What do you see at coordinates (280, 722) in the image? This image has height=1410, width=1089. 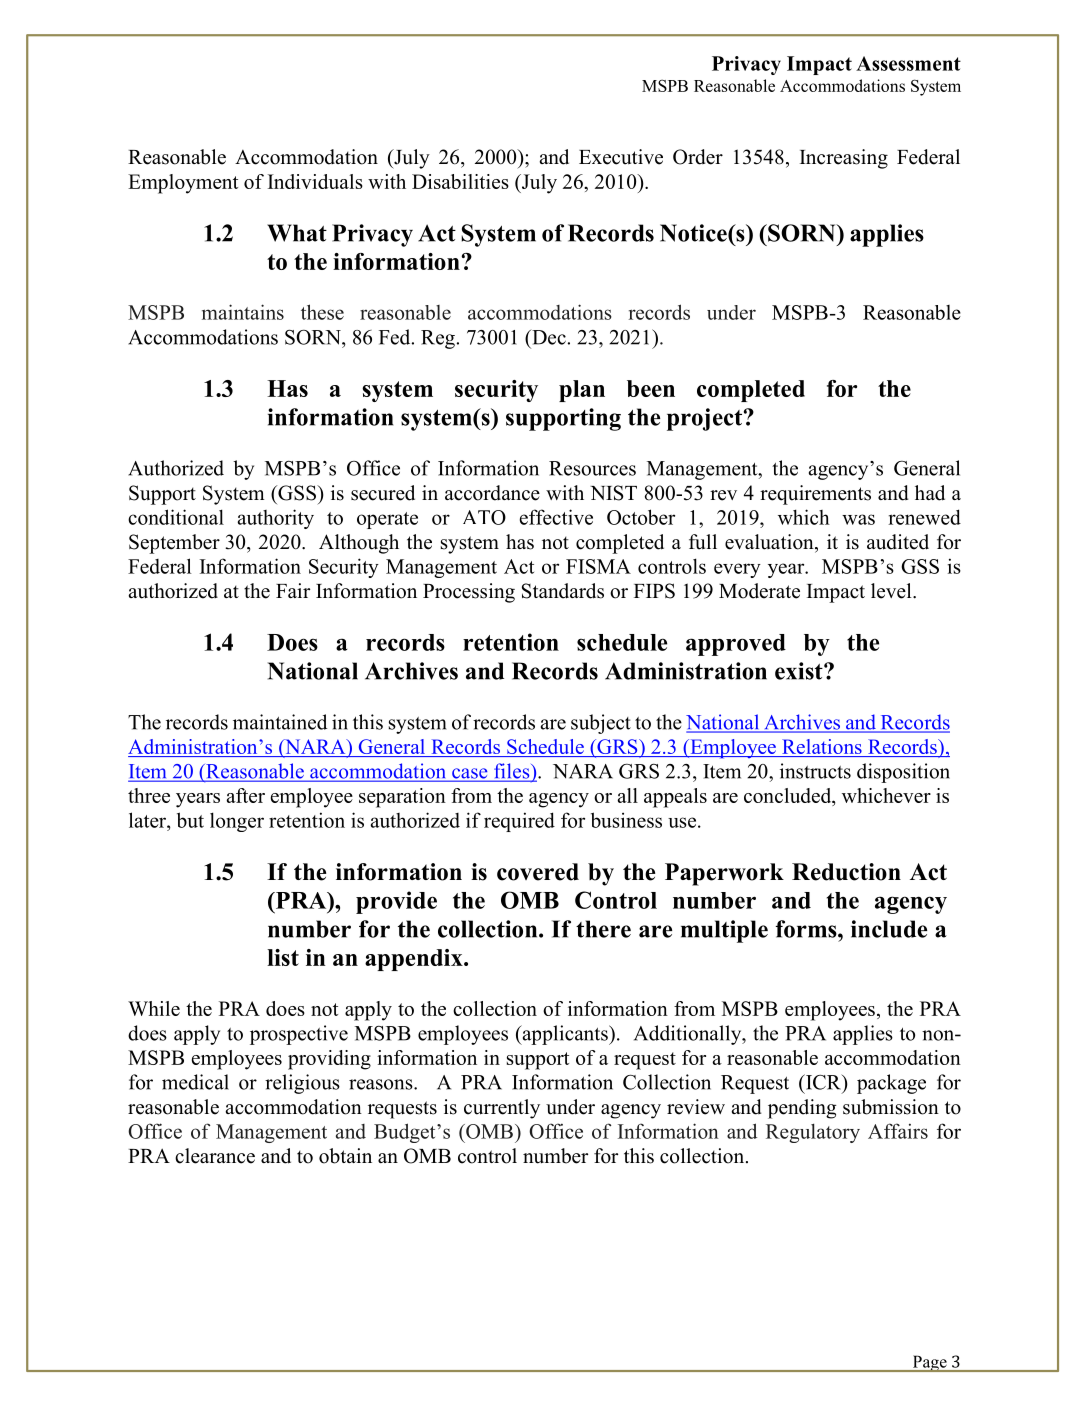 I see `maintained` at bounding box center [280, 722].
